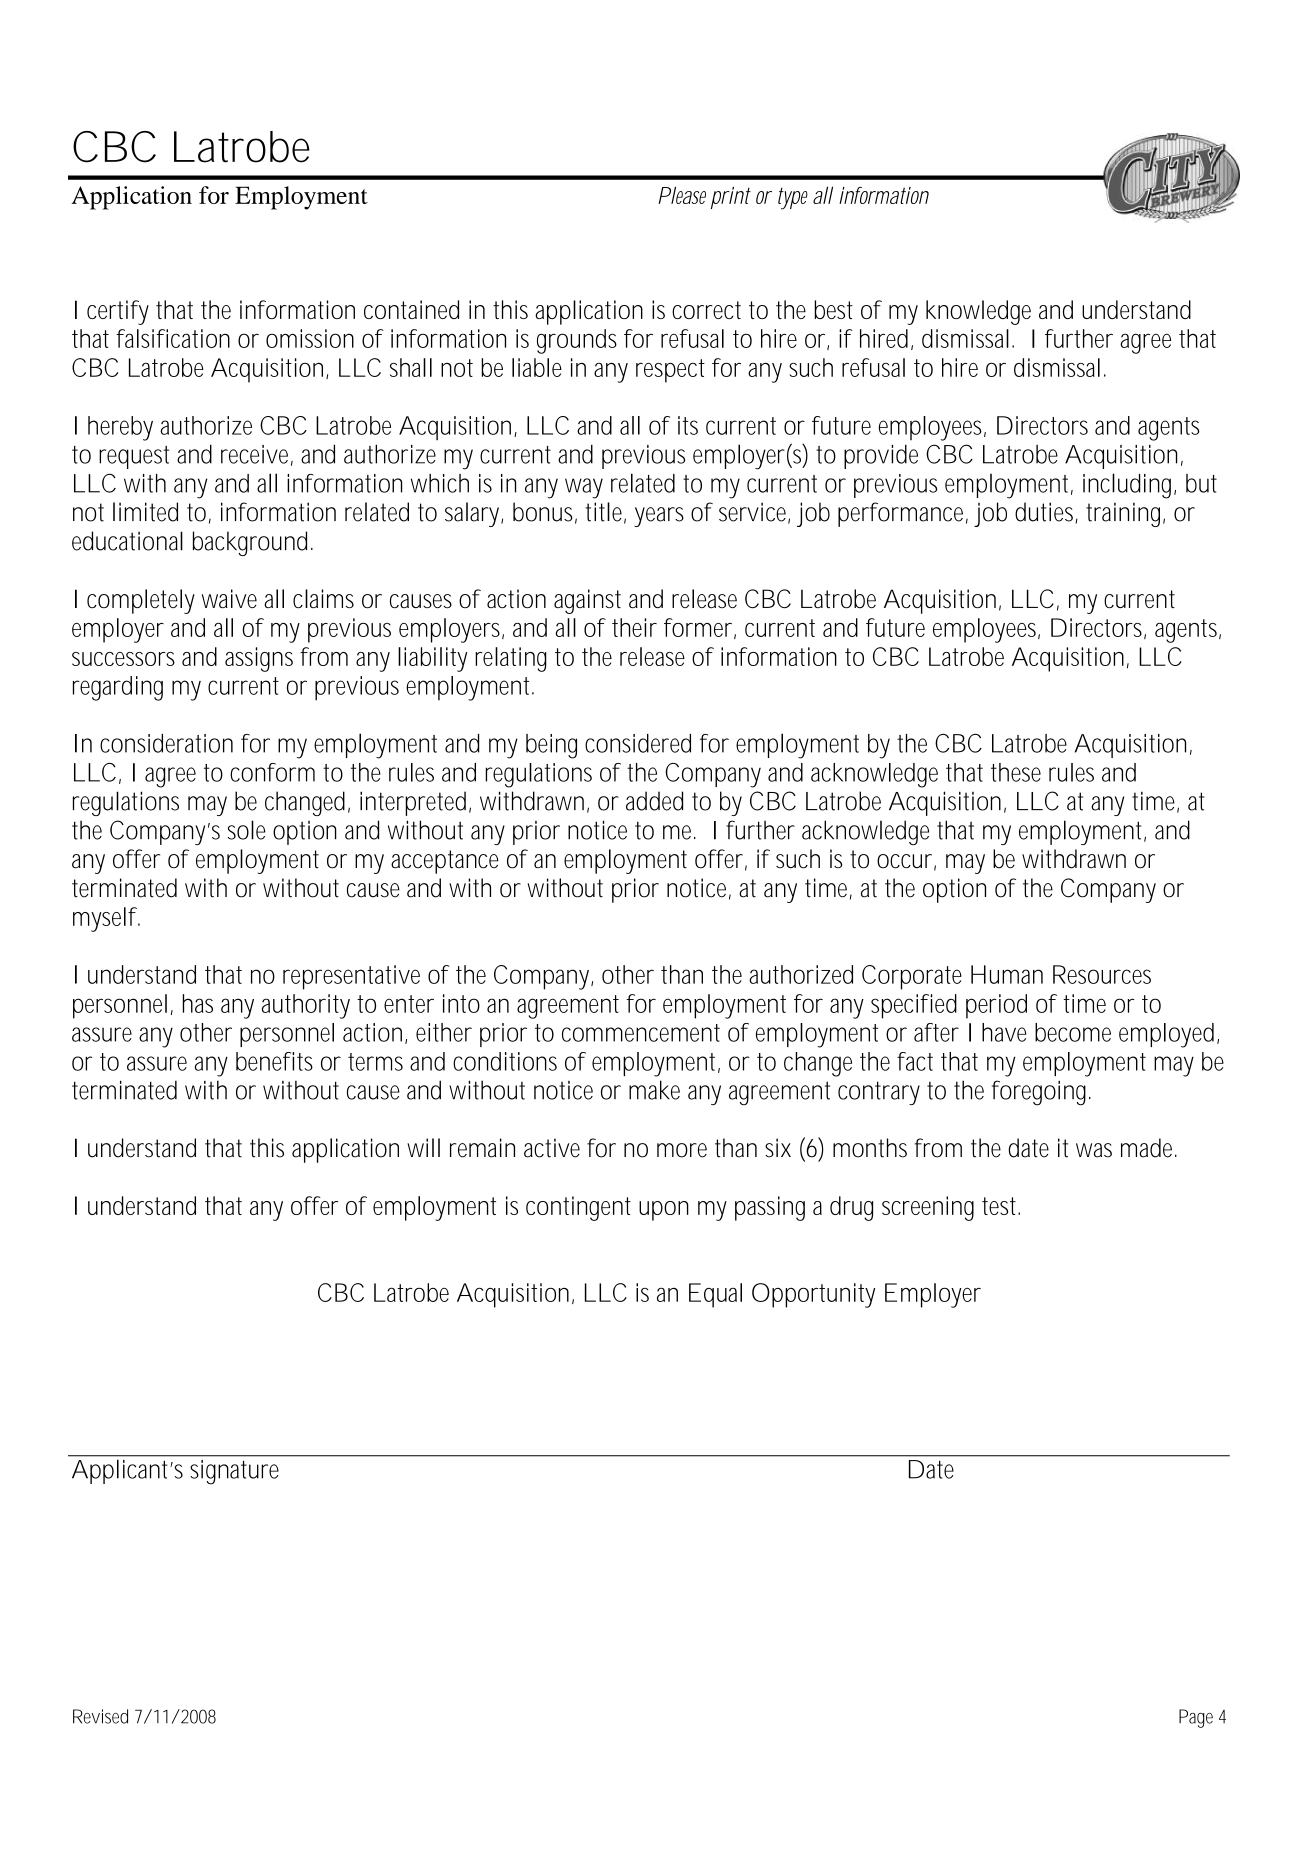  I want to click on Revised, so click(100, 1716).
